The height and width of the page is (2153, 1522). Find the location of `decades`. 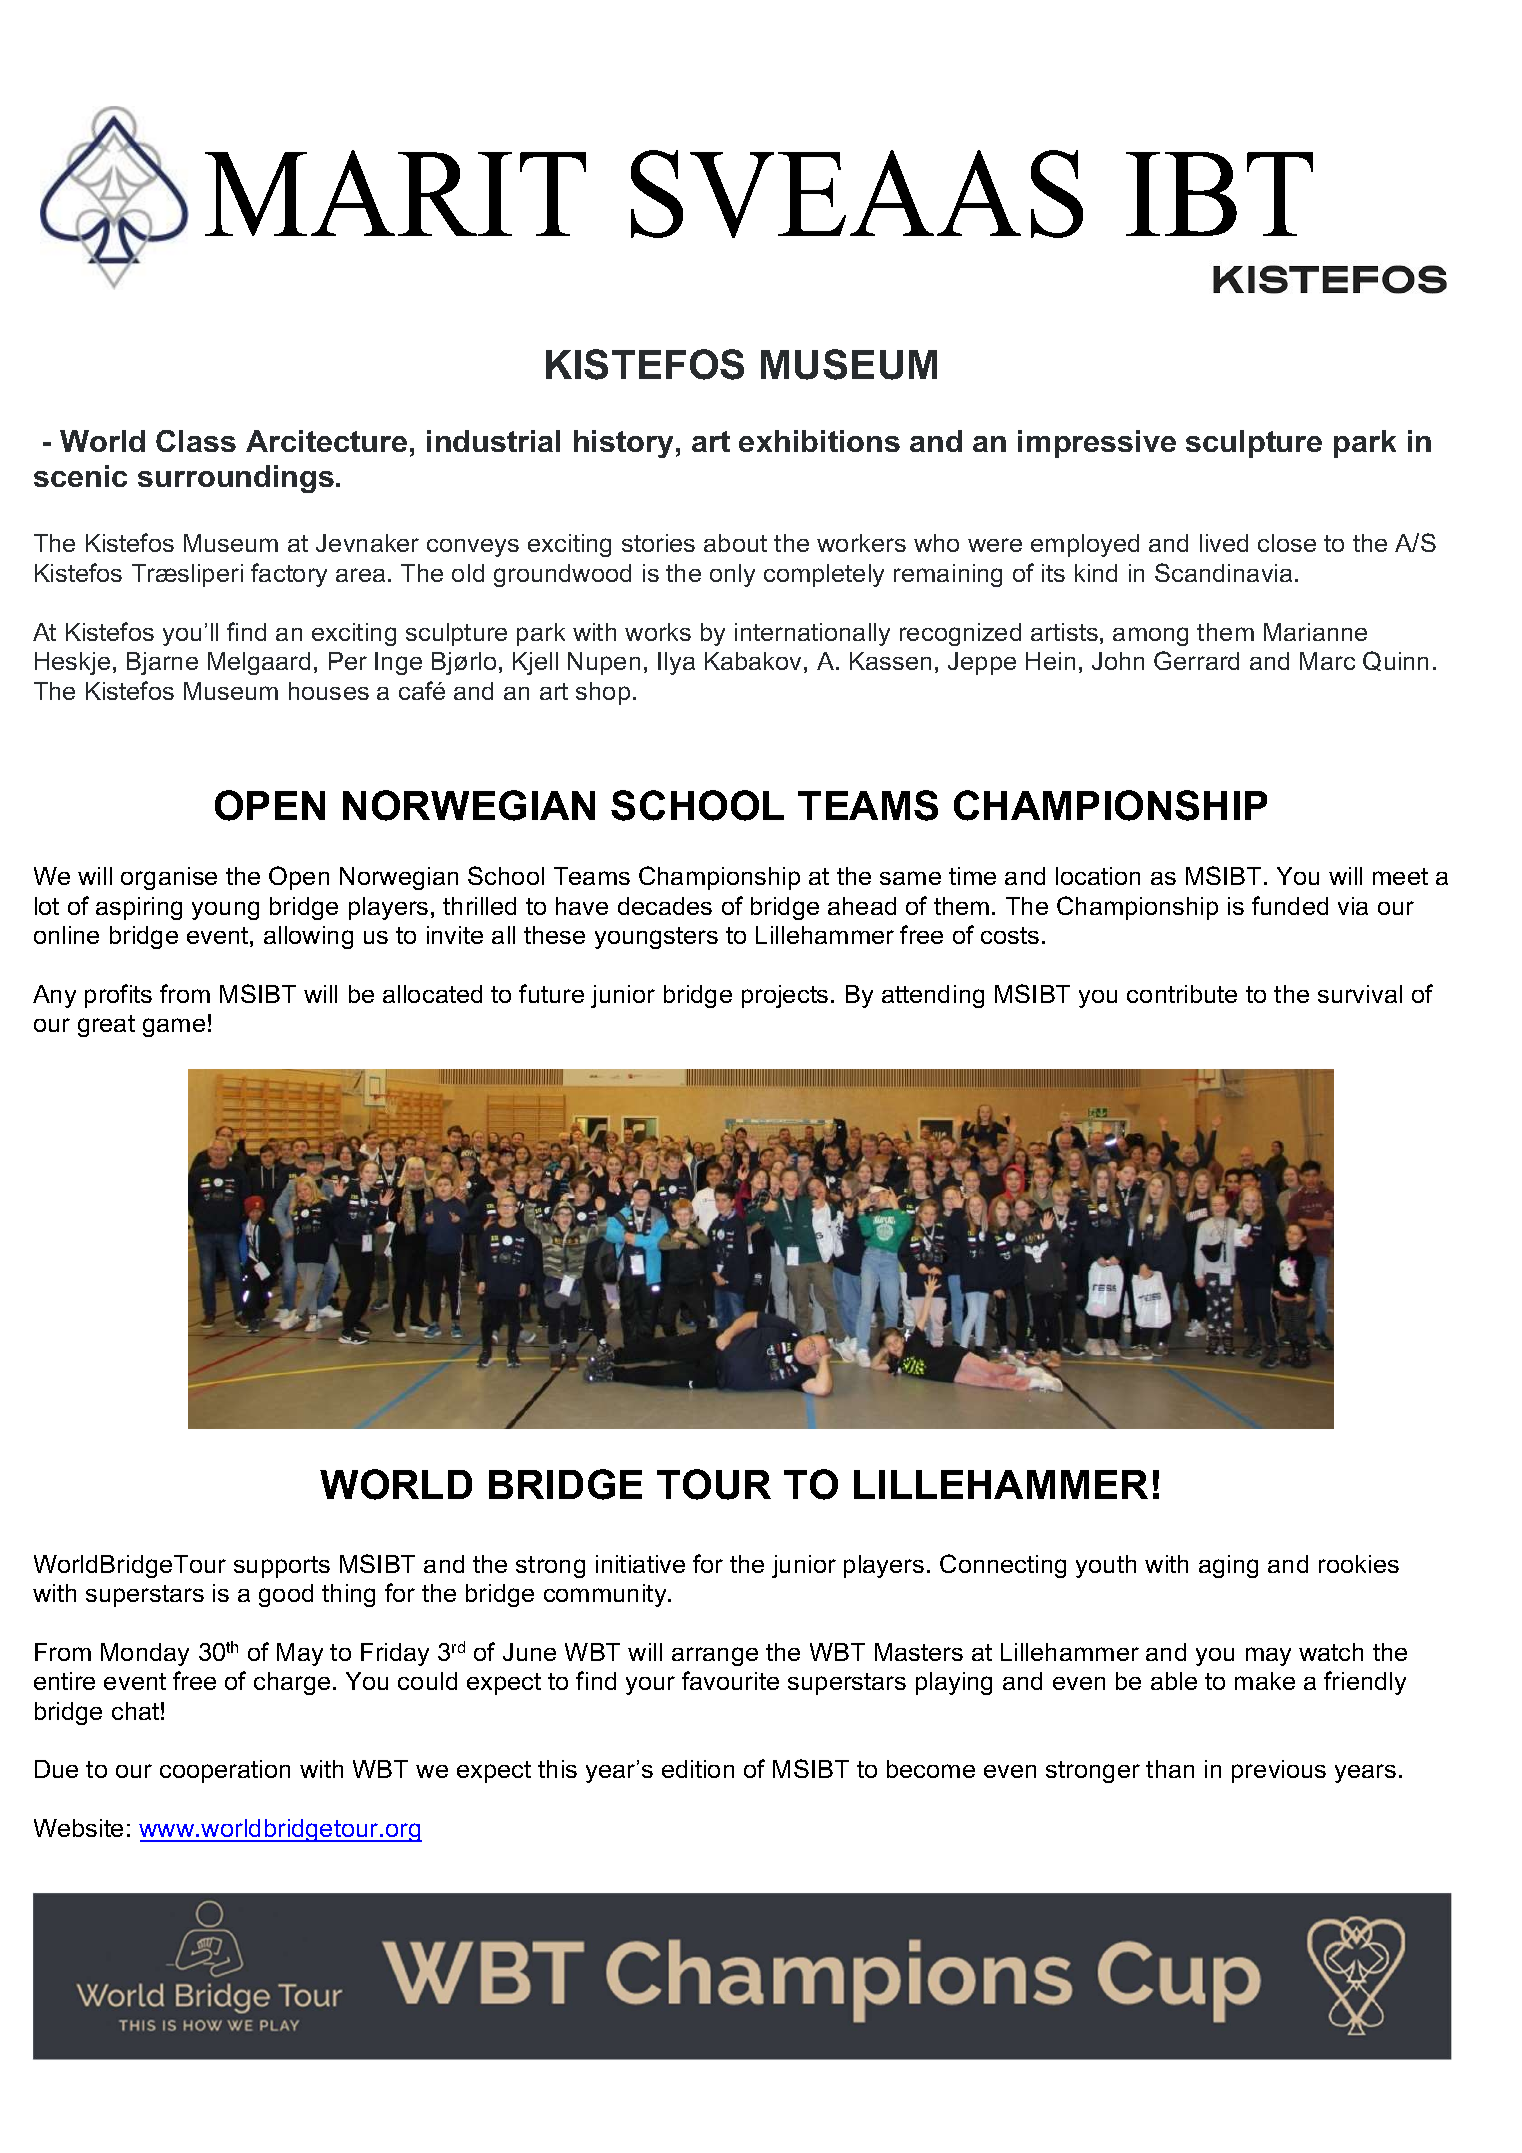

decades is located at coordinates (665, 906).
